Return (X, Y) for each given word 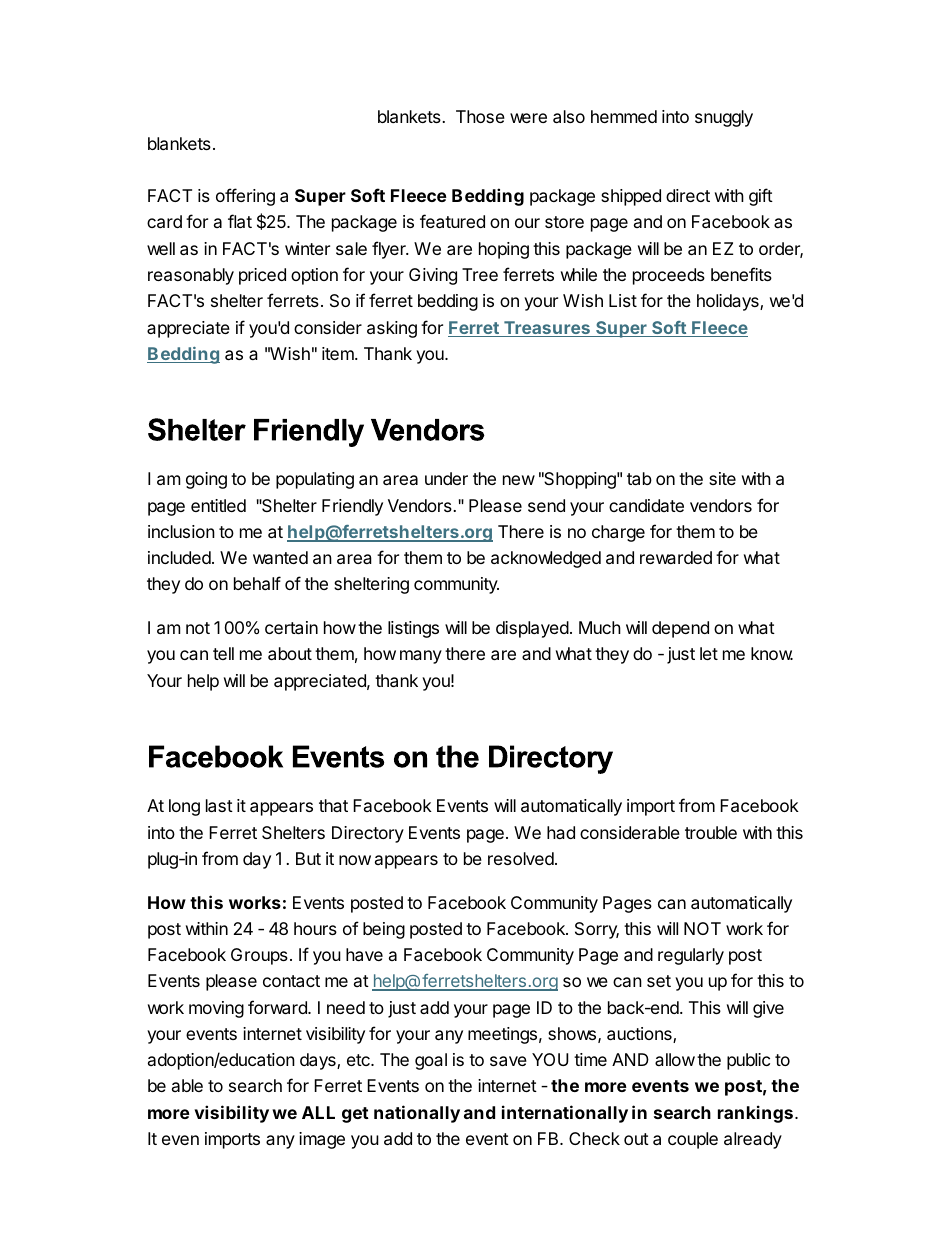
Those (480, 116)
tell (223, 653)
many (421, 657)
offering (245, 197)
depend (680, 629)
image (322, 1140)
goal (431, 1061)
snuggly (724, 118)
